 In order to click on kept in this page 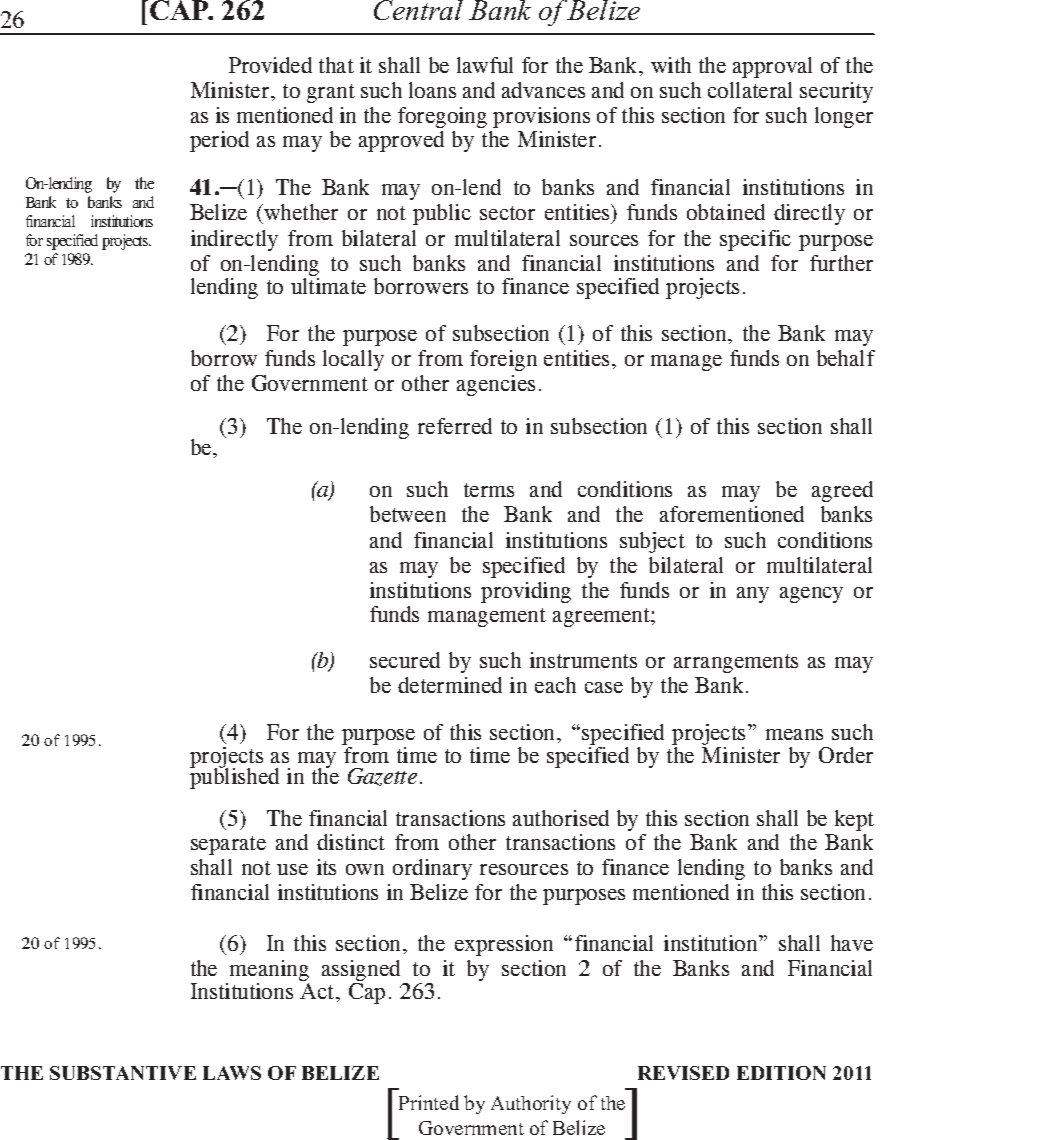, I will do `click(854, 820)`.
